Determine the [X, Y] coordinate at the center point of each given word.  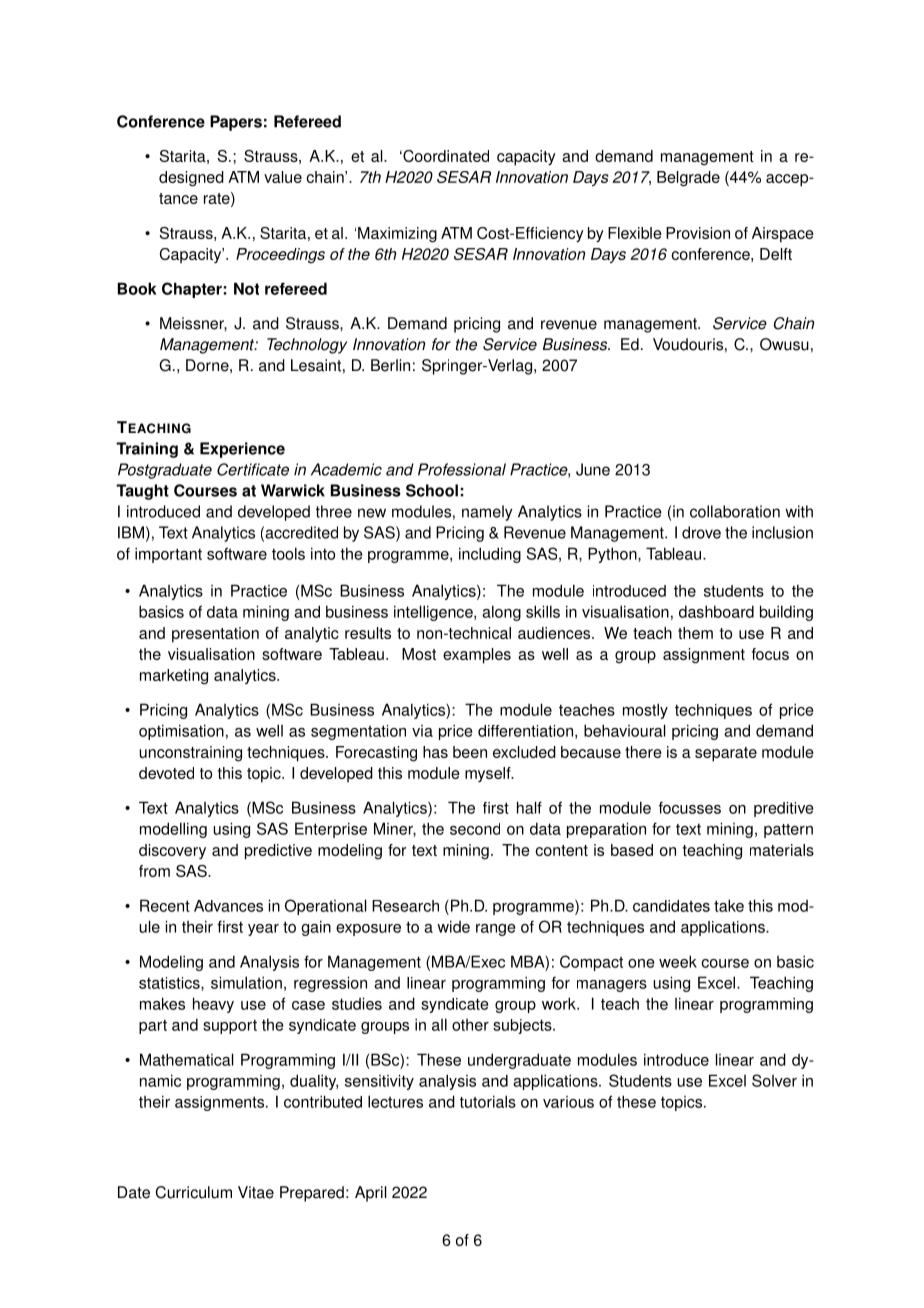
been [470, 752]
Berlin [390, 365]
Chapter [192, 290]
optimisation [181, 732]
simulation [246, 982]
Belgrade [688, 179]
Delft [776, 254]
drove [701, 532]
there [643, 752]
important [168, 555]
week [678, 961]
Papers [236, 123]
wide [453, 926]
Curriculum [194, 1192]
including [490, 555]
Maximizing [397, 235]
